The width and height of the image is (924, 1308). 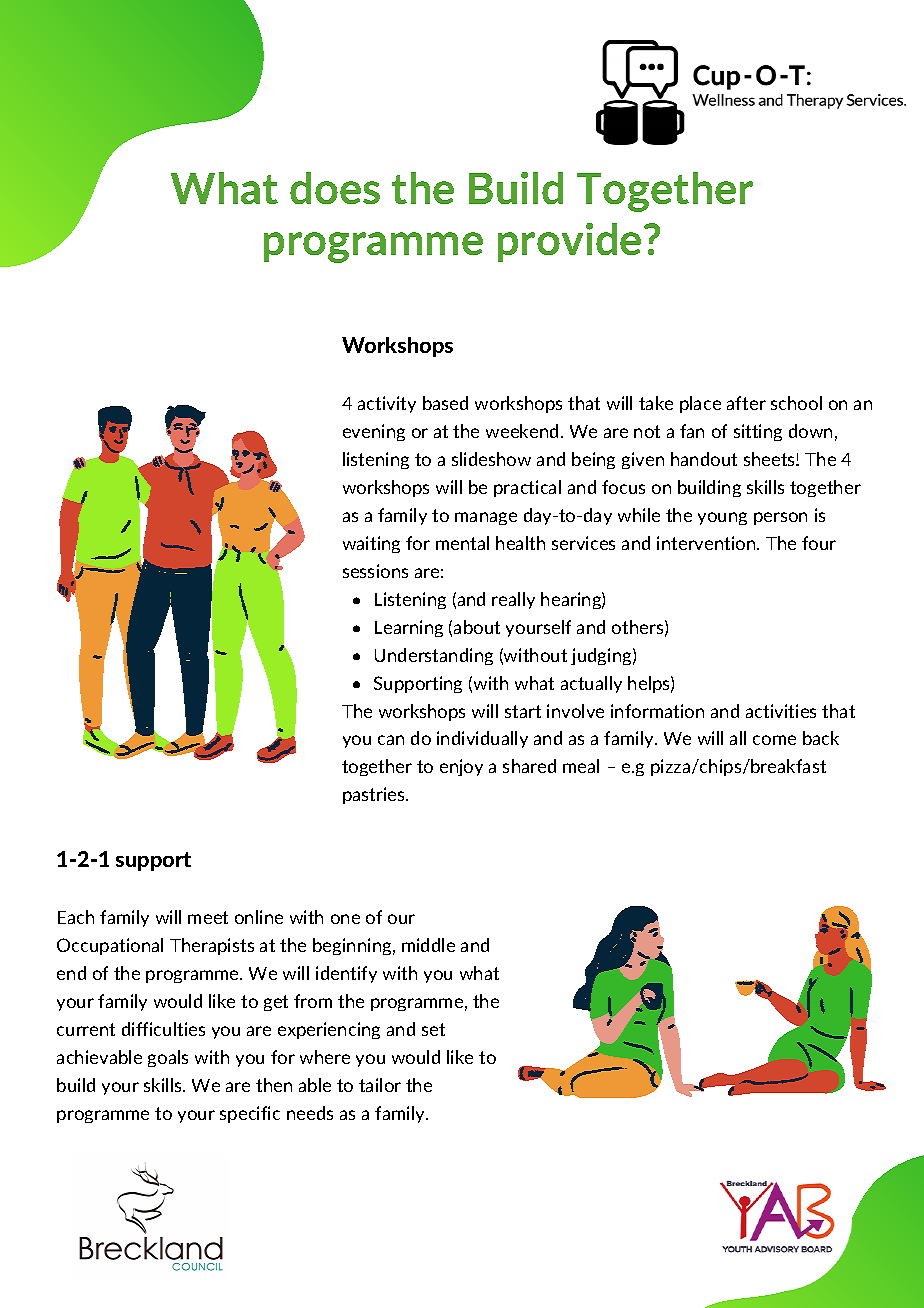 I want to click on does, so click(x=335, y=188).
